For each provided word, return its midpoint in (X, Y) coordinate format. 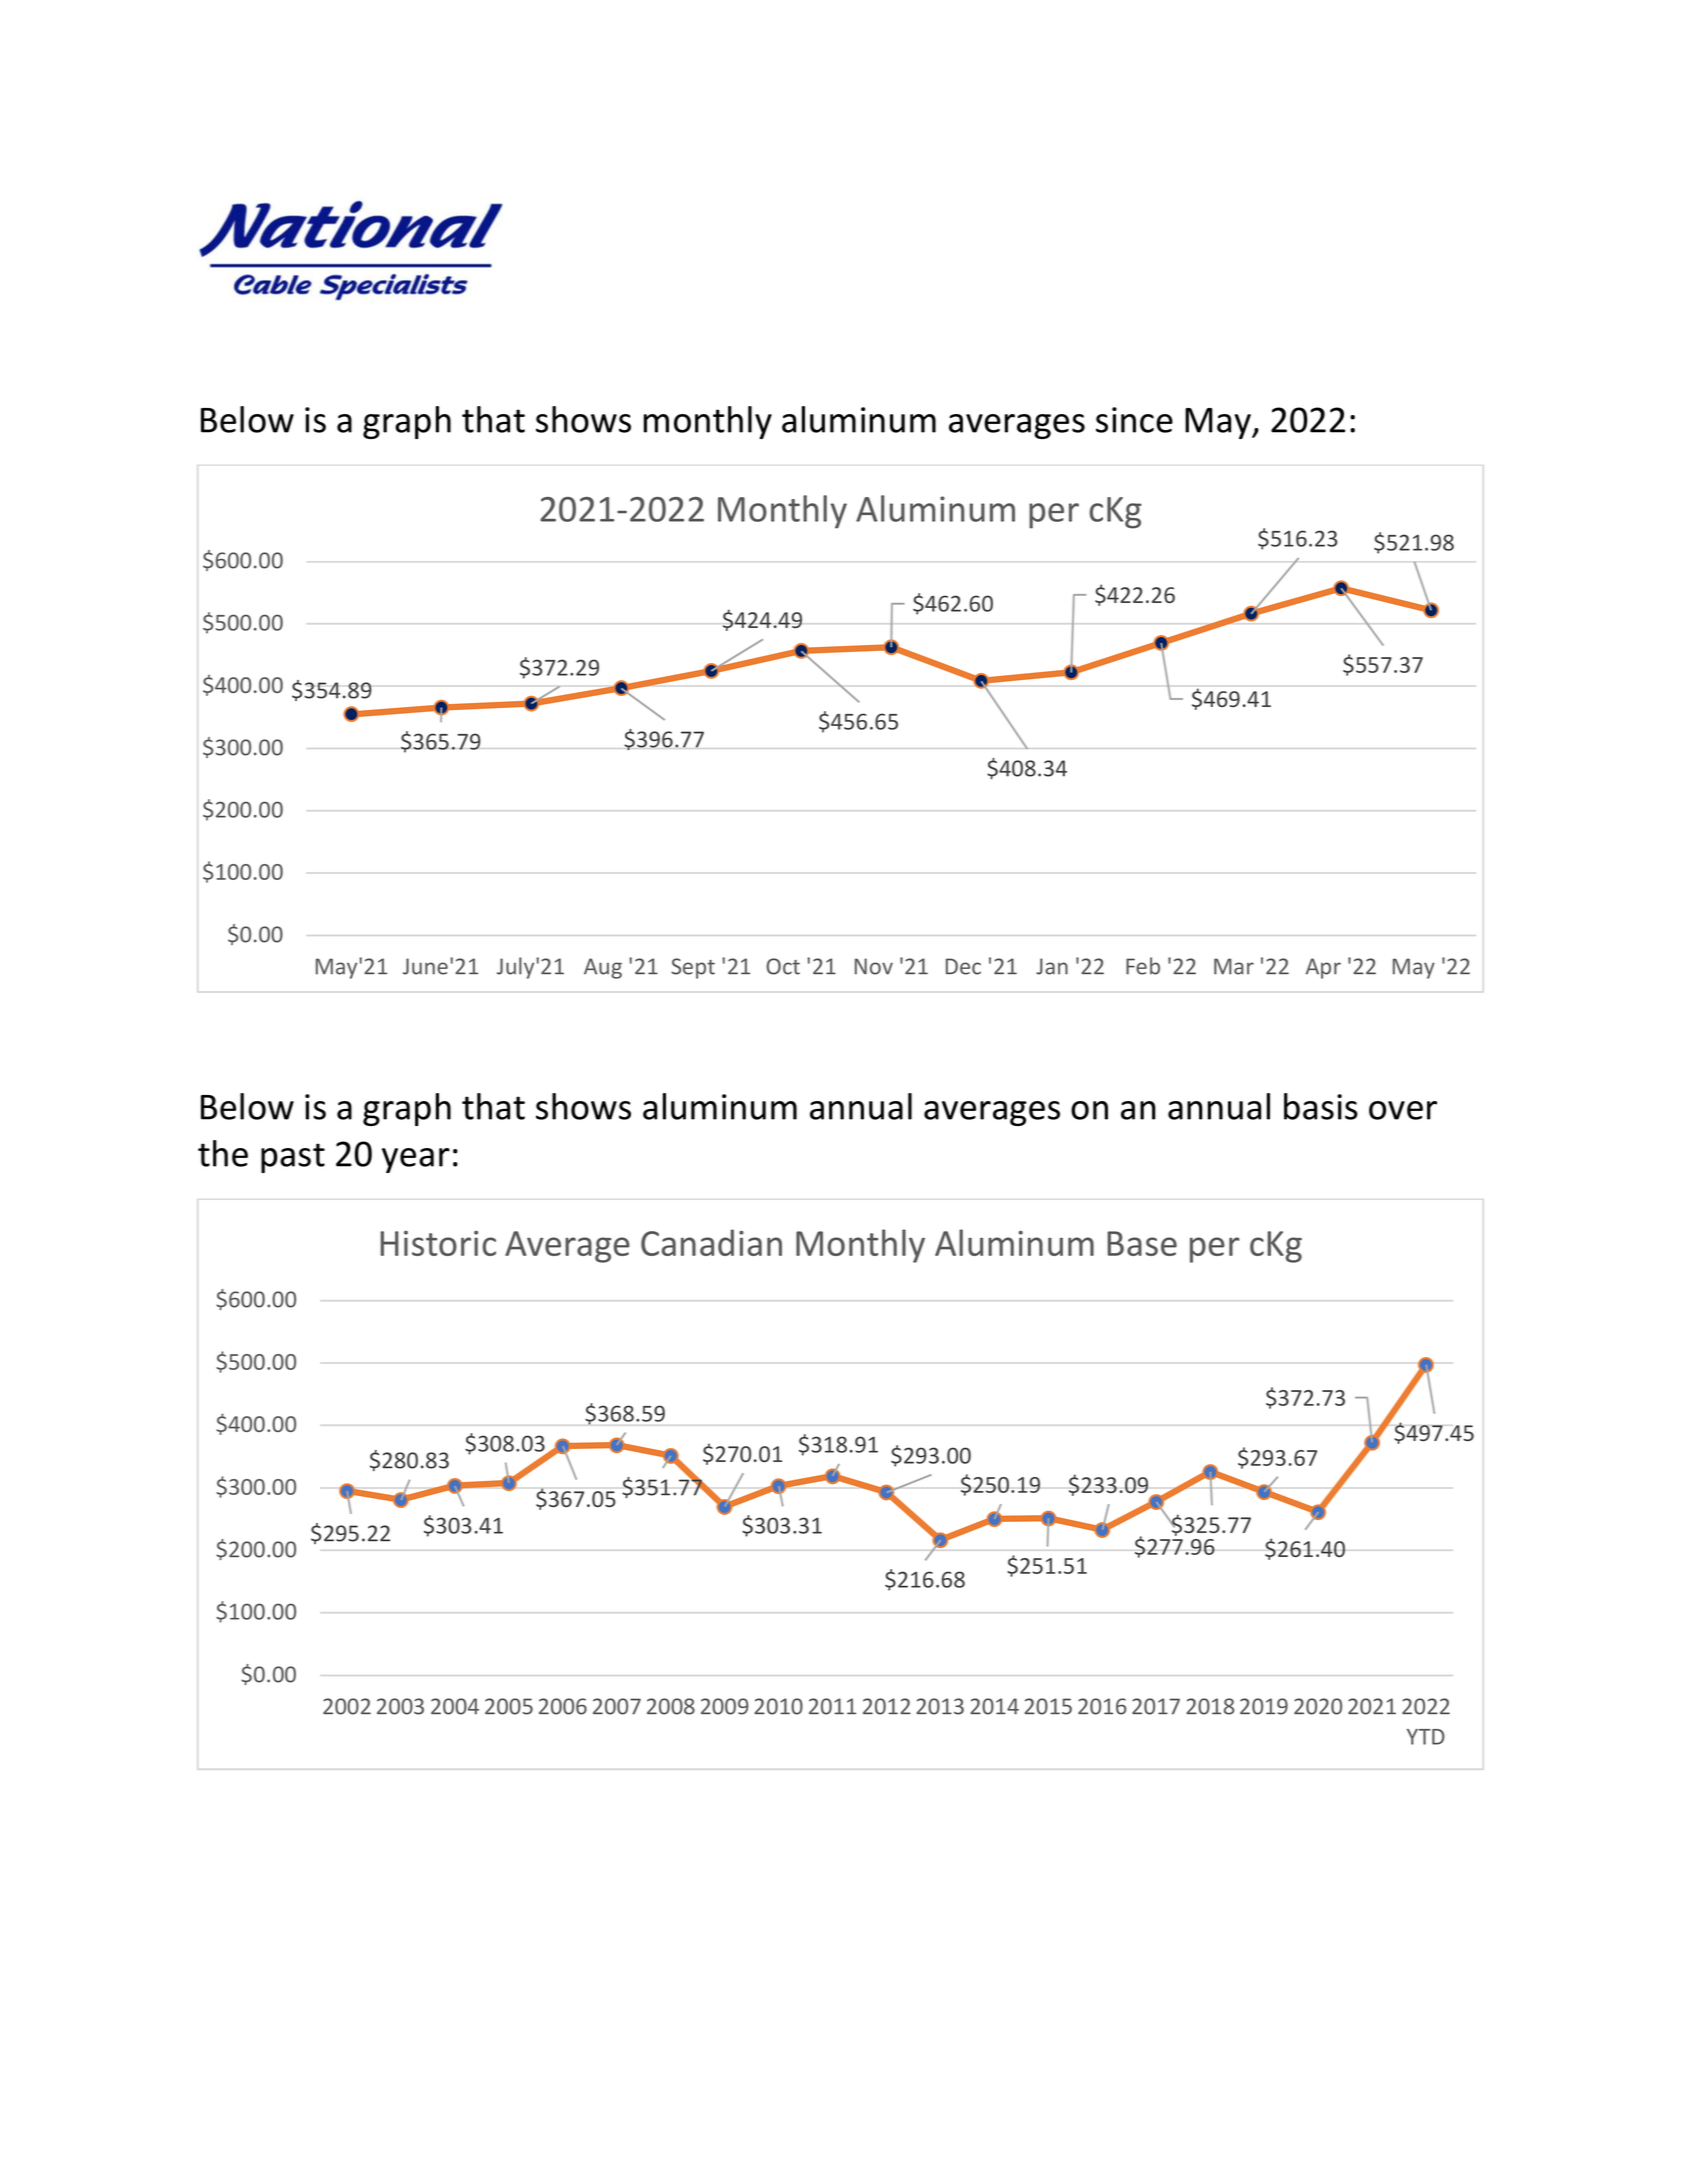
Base (1142, 1243)
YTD (1426, 1737)
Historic (438, 1243)
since (1134, 420)
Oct (783, 966)
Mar (1234, 966)
